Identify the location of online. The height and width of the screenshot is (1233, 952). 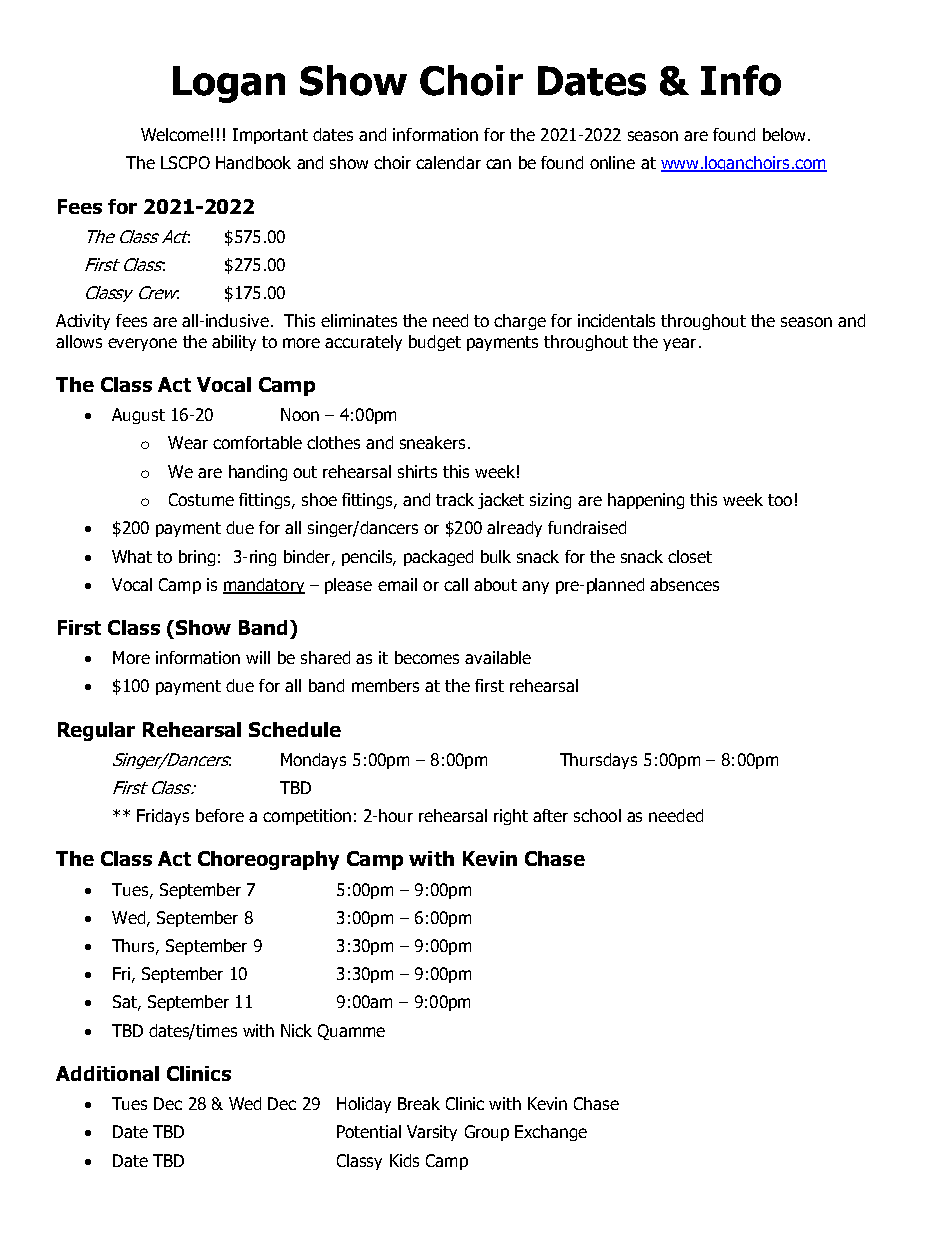
(612, 162).
